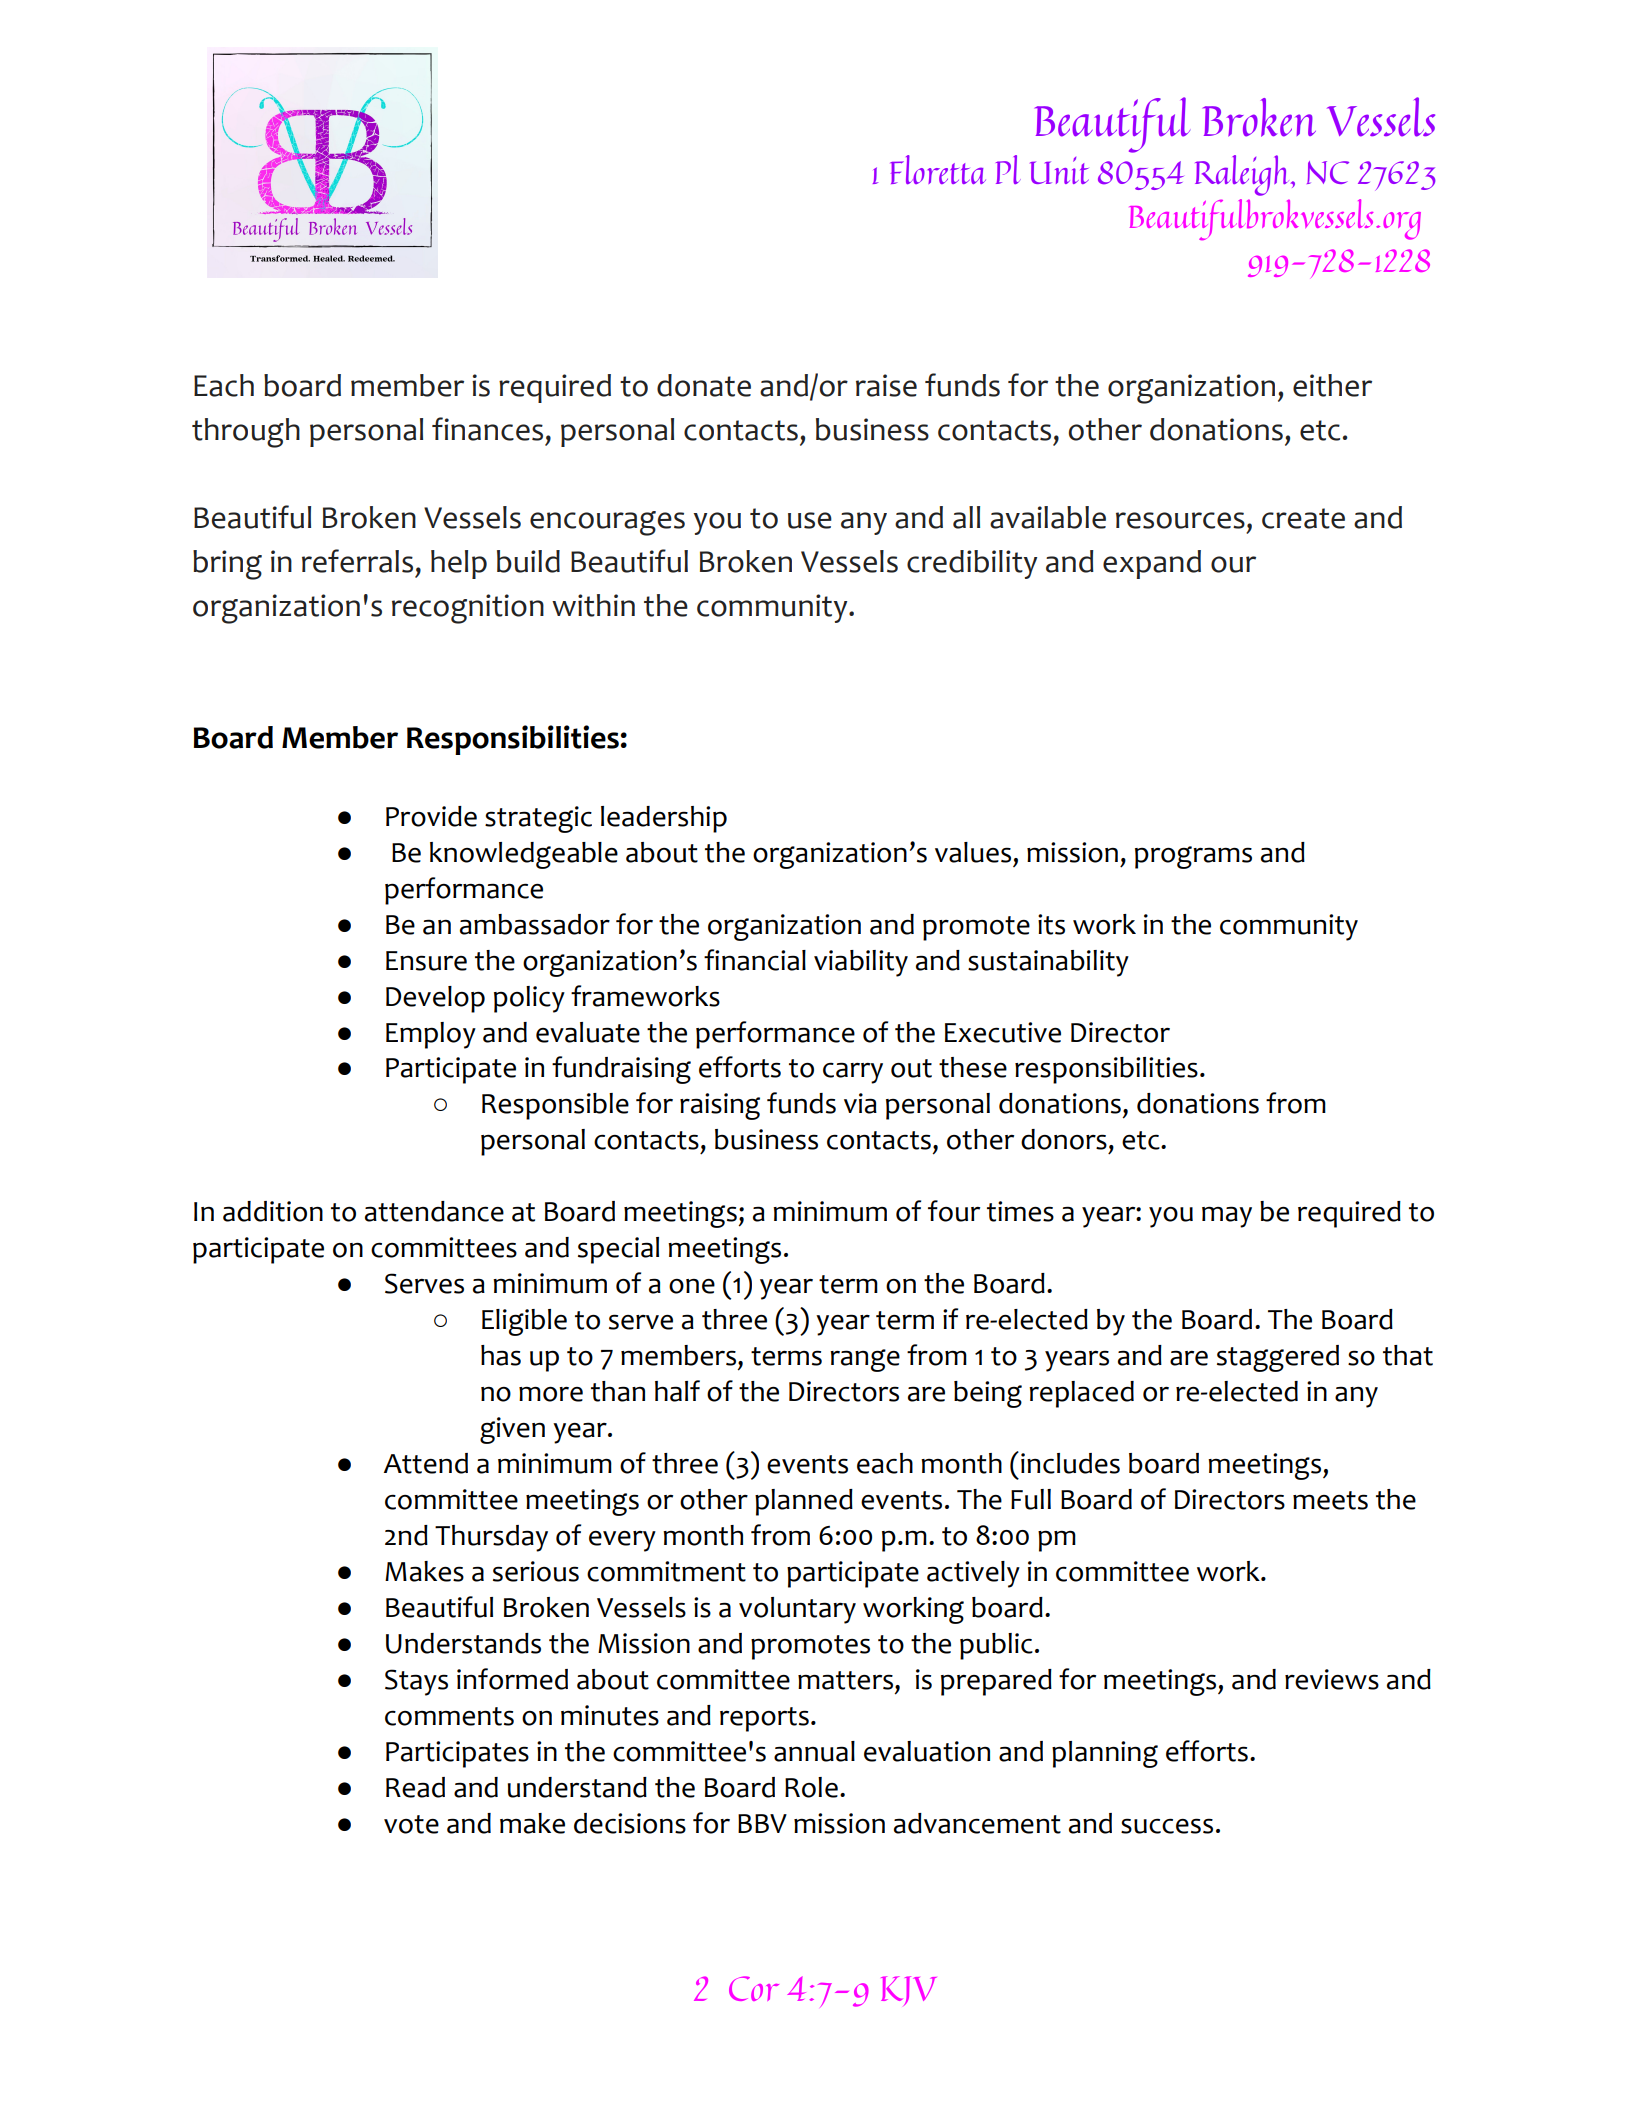 This screenshot has width=1631, height=2111. I want to click on carry, so click(853, 1073).
